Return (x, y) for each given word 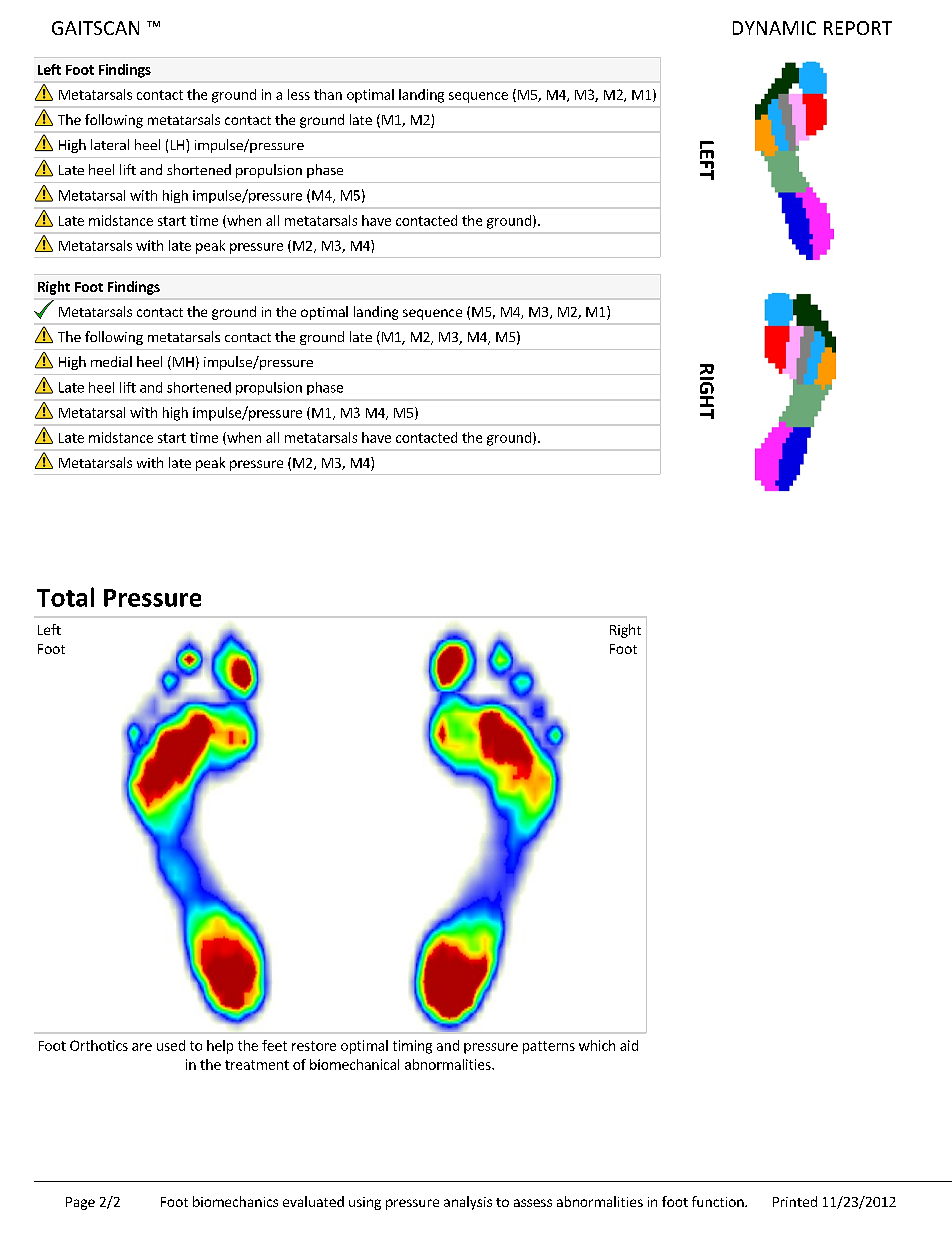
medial (111, 361)
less (299, 94)
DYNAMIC (774, 28)
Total (65, 597)
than (328, 94)
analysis (468, 1203)
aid (629, 1045)
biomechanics (235, 1201)
